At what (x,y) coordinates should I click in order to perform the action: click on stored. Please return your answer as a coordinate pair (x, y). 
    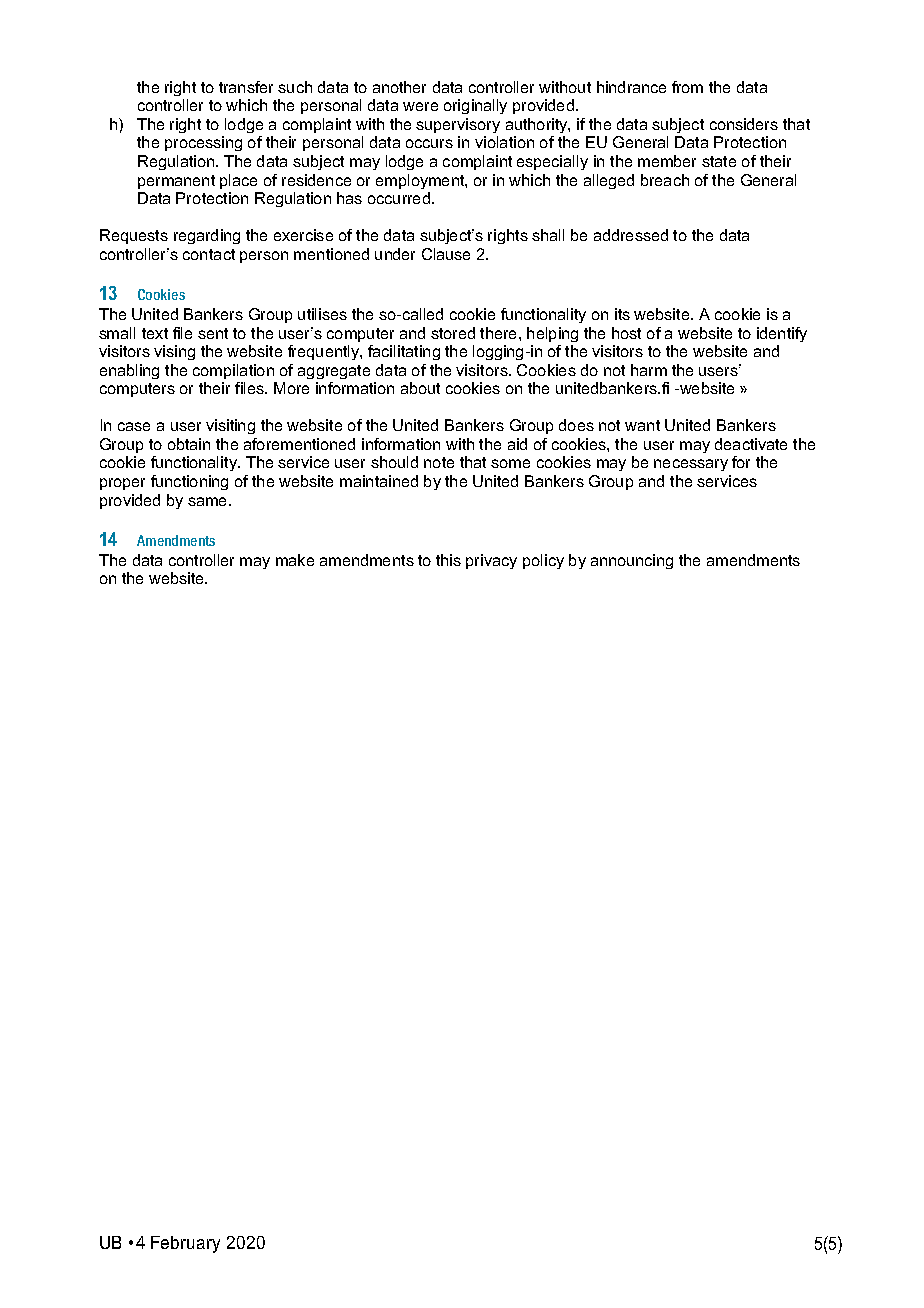
    Looking at the image, I should click on (453, 333).
